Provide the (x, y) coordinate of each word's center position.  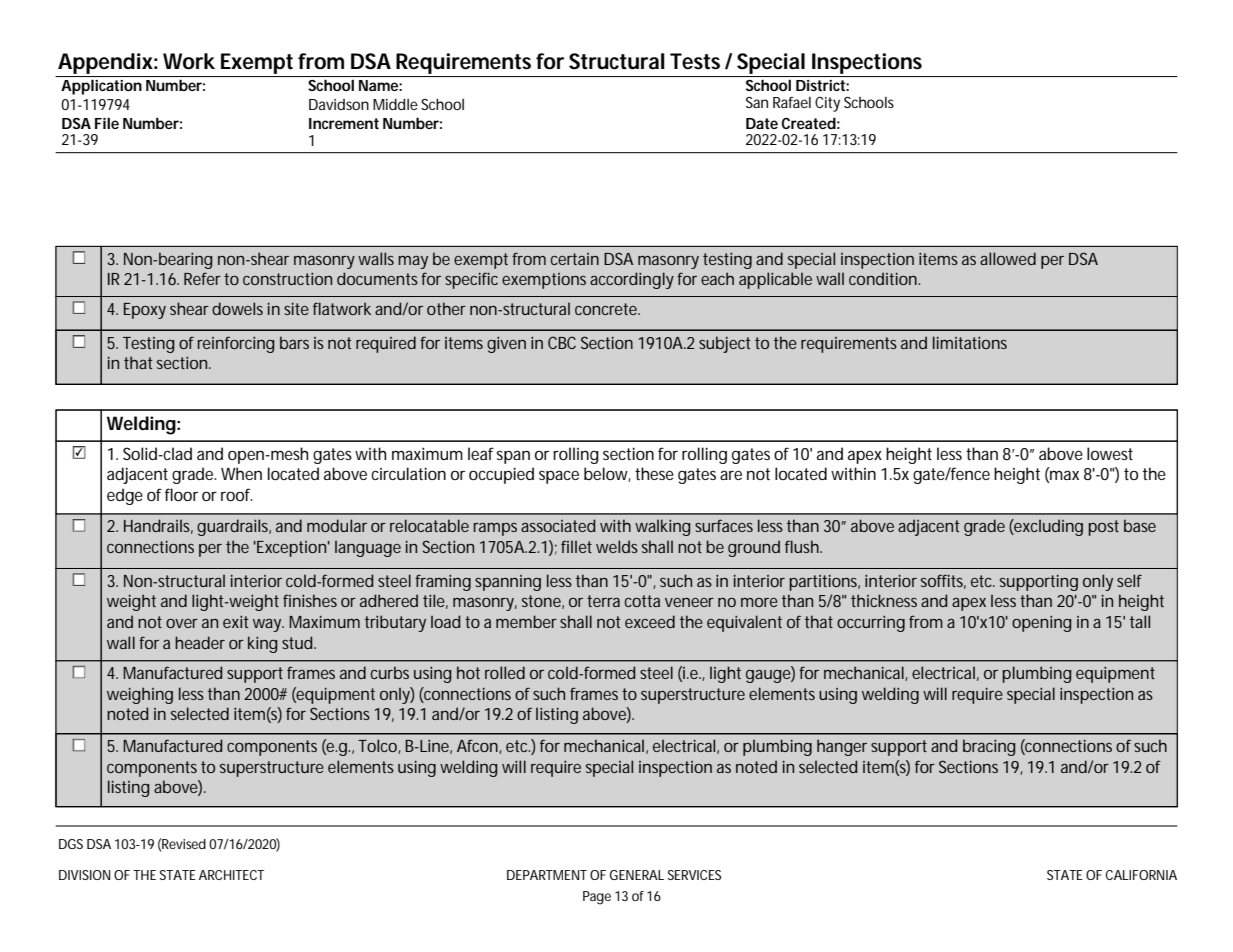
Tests (695, 61)
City (827, 104)
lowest (1110, 453)
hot (468, 672)
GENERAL (637, 875)
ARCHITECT (231, 875)
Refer (202, 278)
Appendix (105, 63)
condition (883, 278)
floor (181, 494)
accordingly (632, 280)
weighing (140, 695)
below (606, 474)
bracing (989, 747)
